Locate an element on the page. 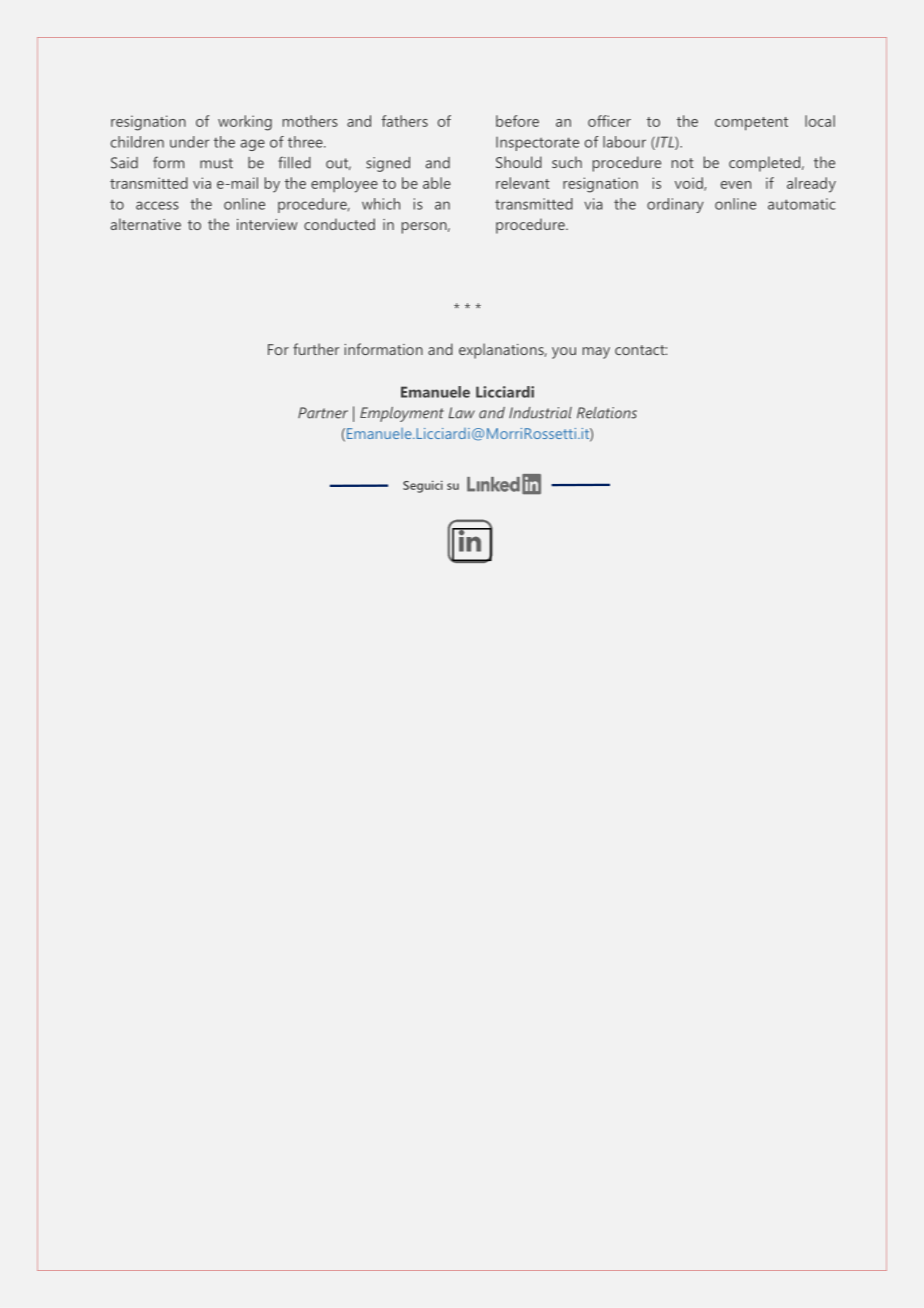 This document has width=924, height=1308. interview is located at coordinates (267, 224).
